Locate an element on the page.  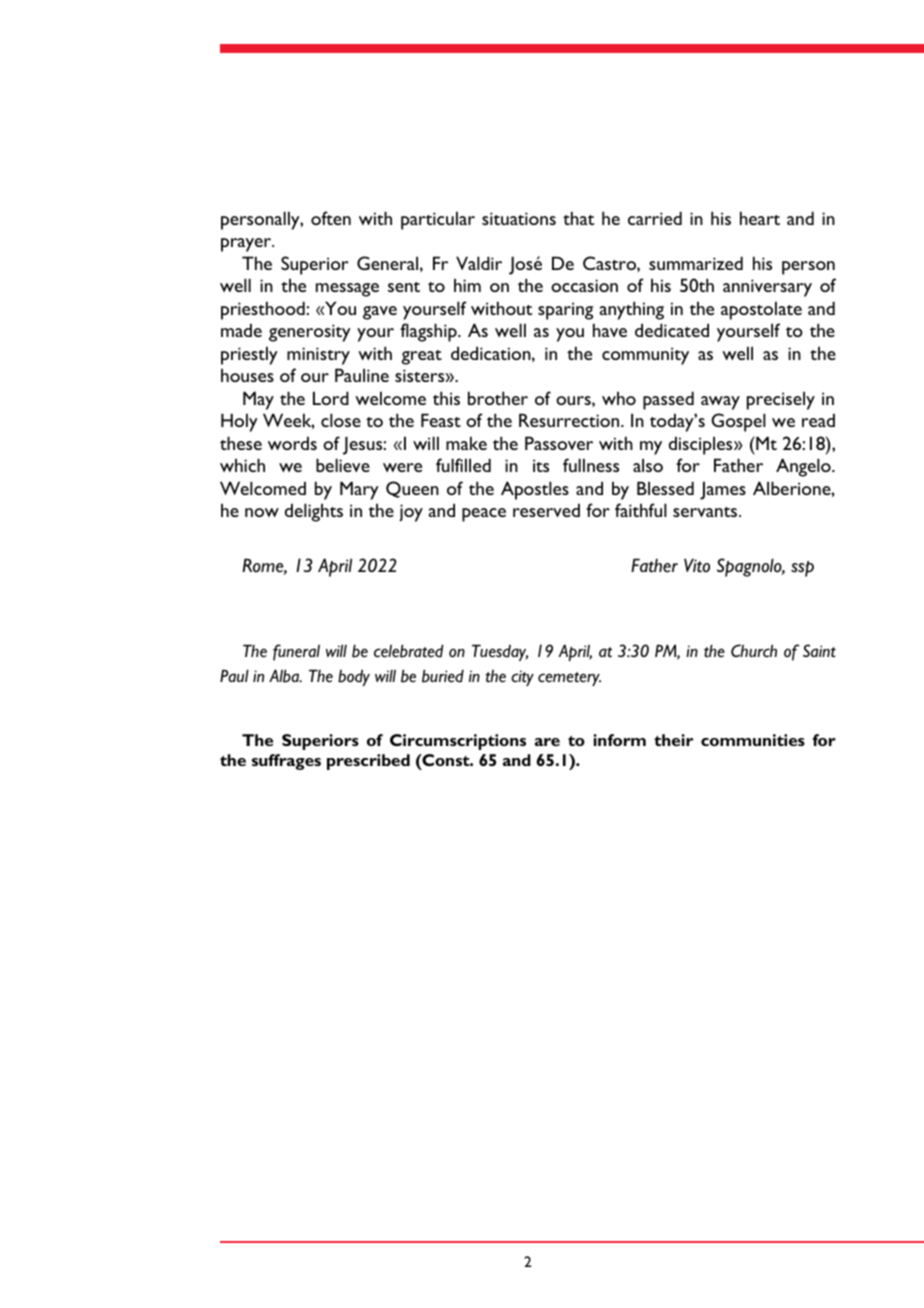
Lord is located at coordinates (331, 398).
